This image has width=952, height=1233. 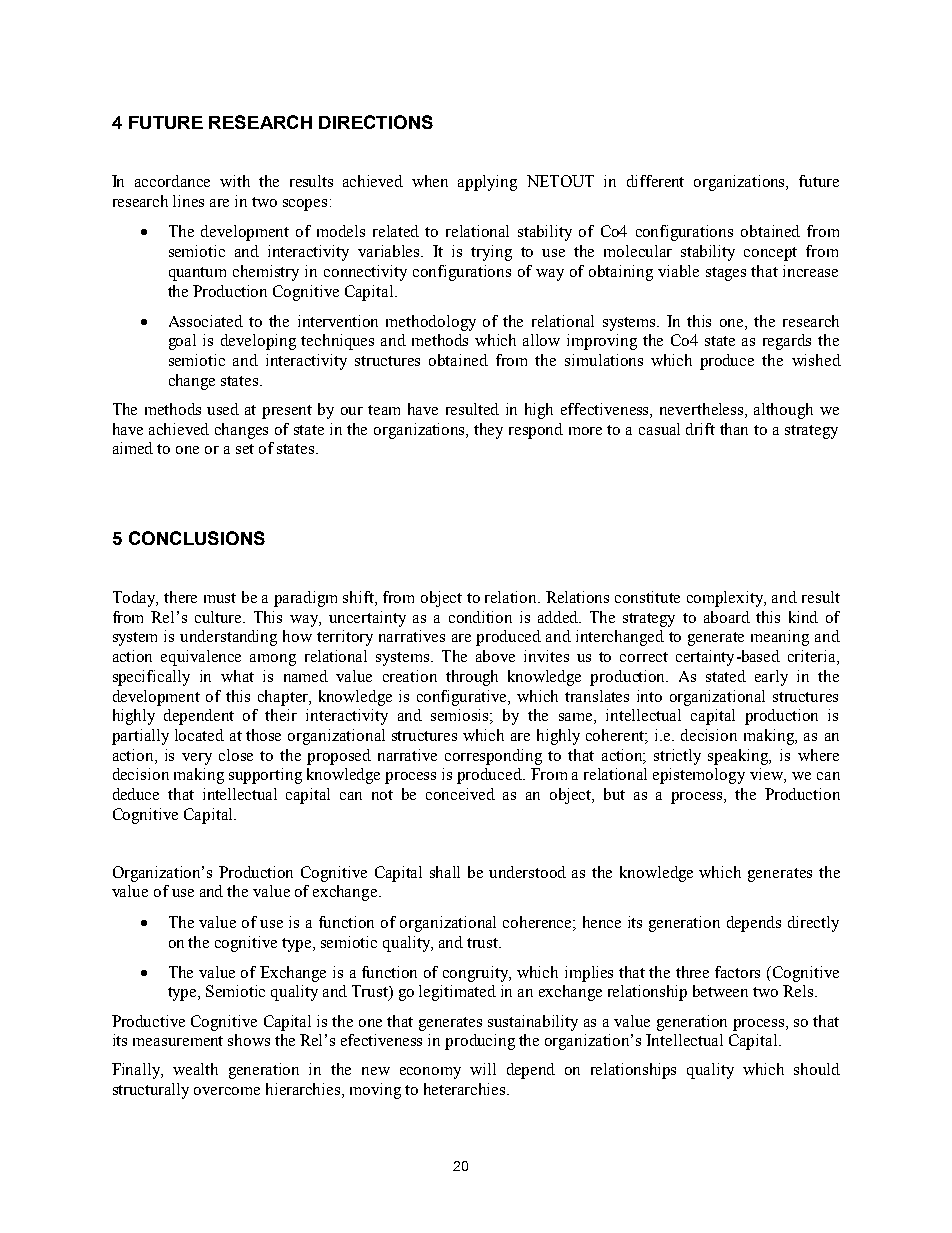 I want to click on complexity, so click(x=726, y=599).
